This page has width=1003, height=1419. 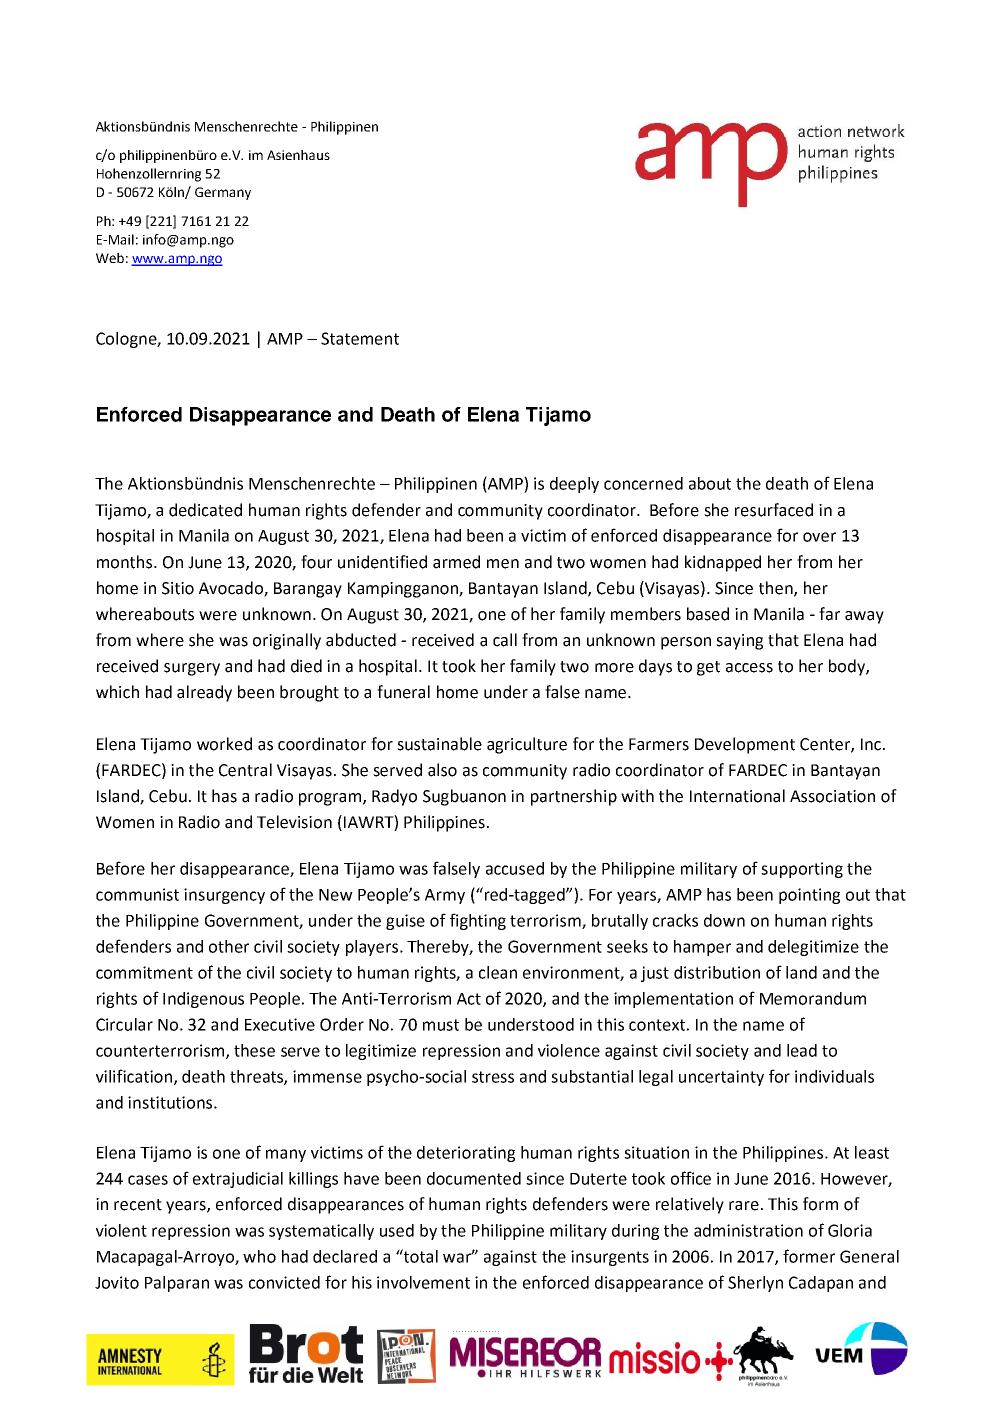 What do you see at coordinates (259, 1256) in the page?
I see `who` at bounding box center [259, 1256].
